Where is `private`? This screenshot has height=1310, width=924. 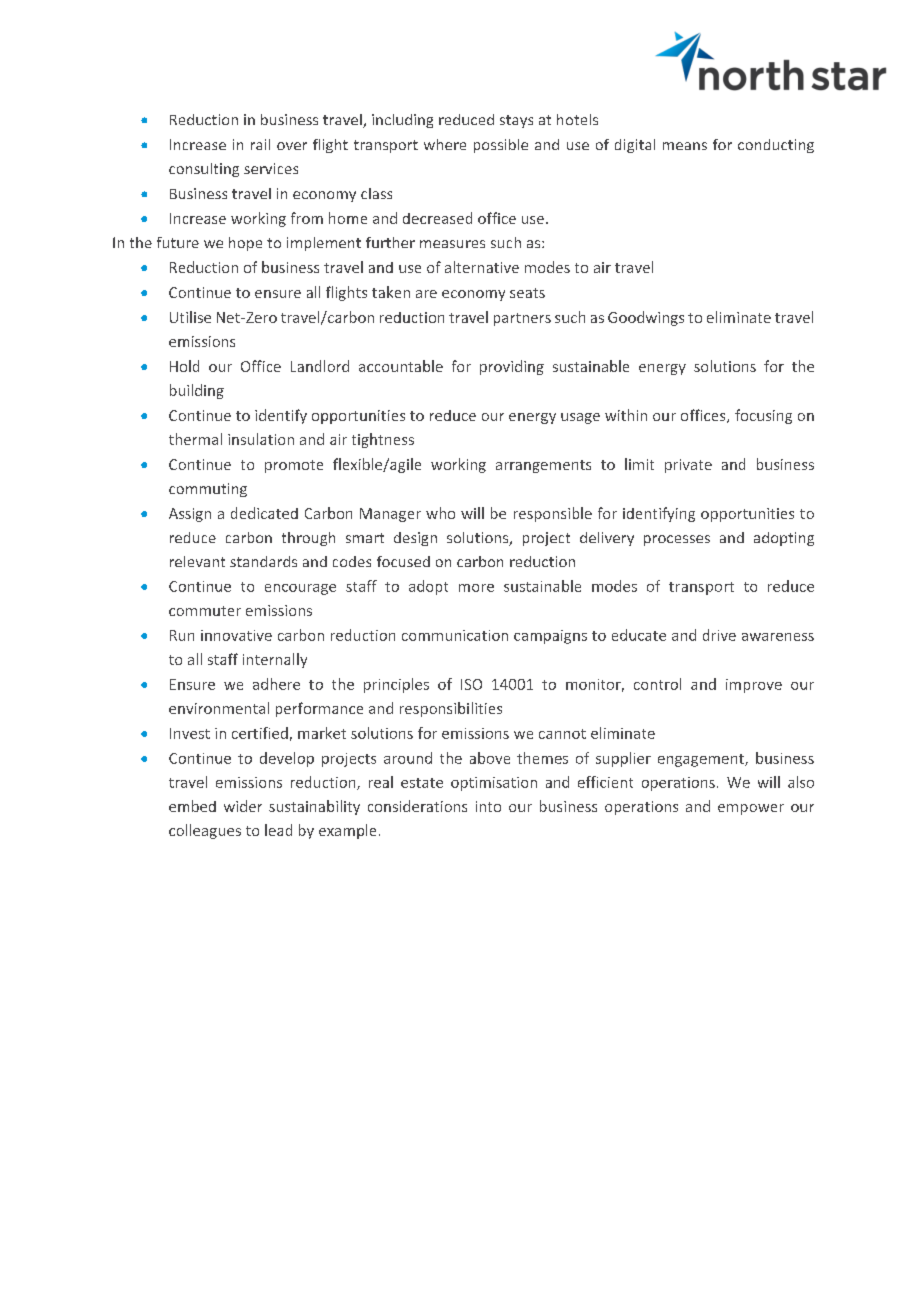 private is located at coordinates (688, 466).
